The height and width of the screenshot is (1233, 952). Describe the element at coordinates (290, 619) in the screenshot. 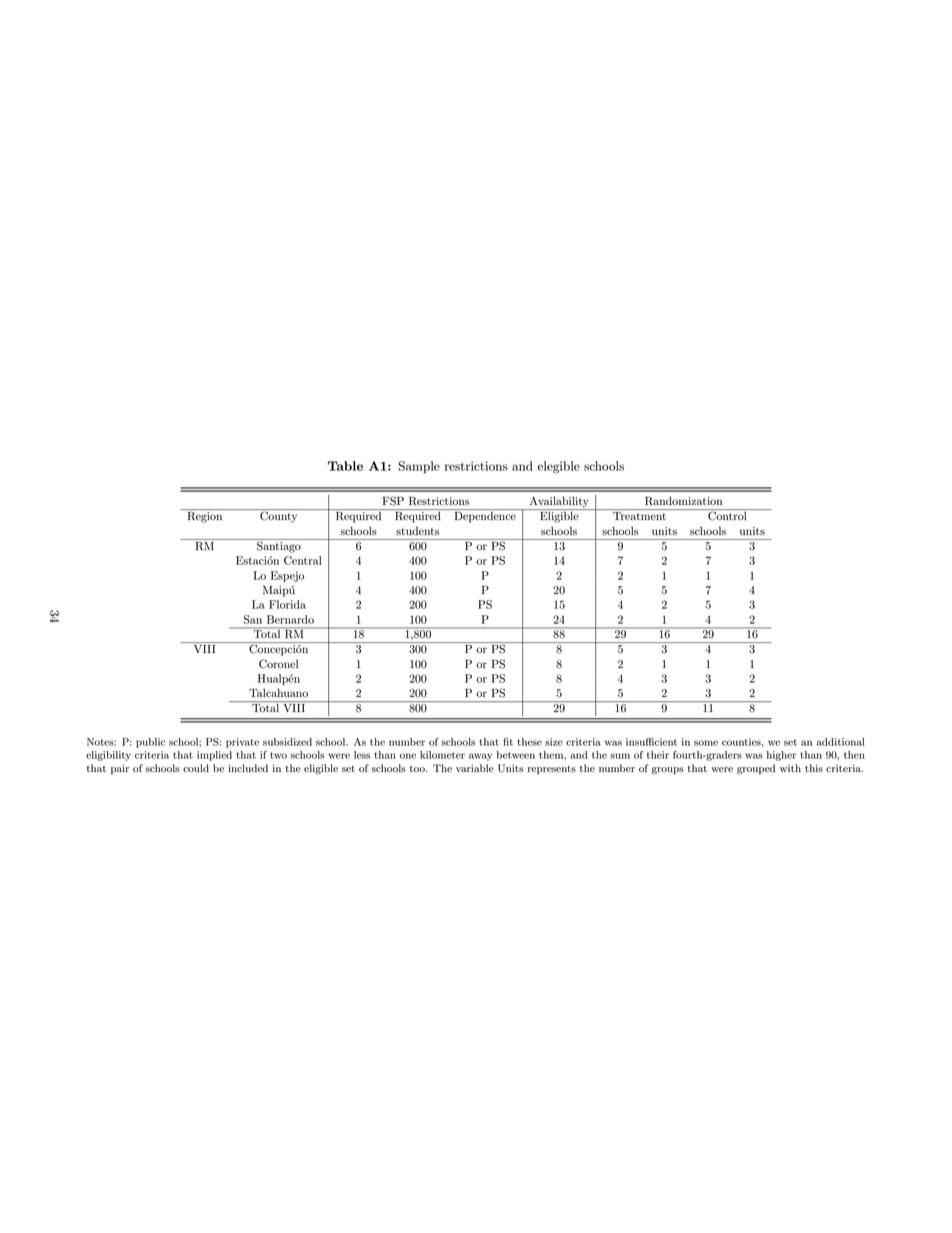

I see `Bernardo` at that location.
